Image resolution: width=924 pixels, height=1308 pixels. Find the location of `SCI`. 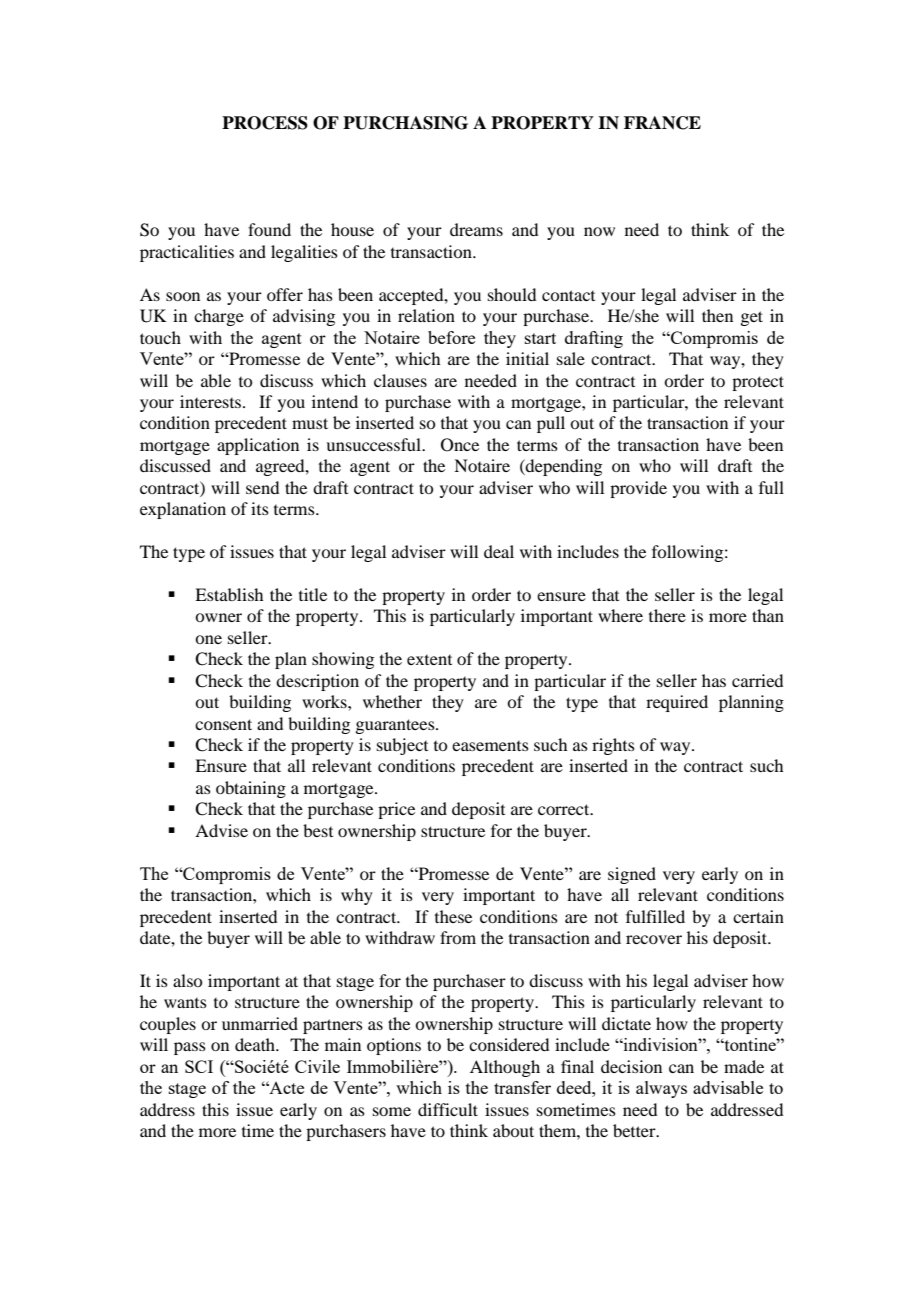

SCI is located at coordinates (199, 1066).
